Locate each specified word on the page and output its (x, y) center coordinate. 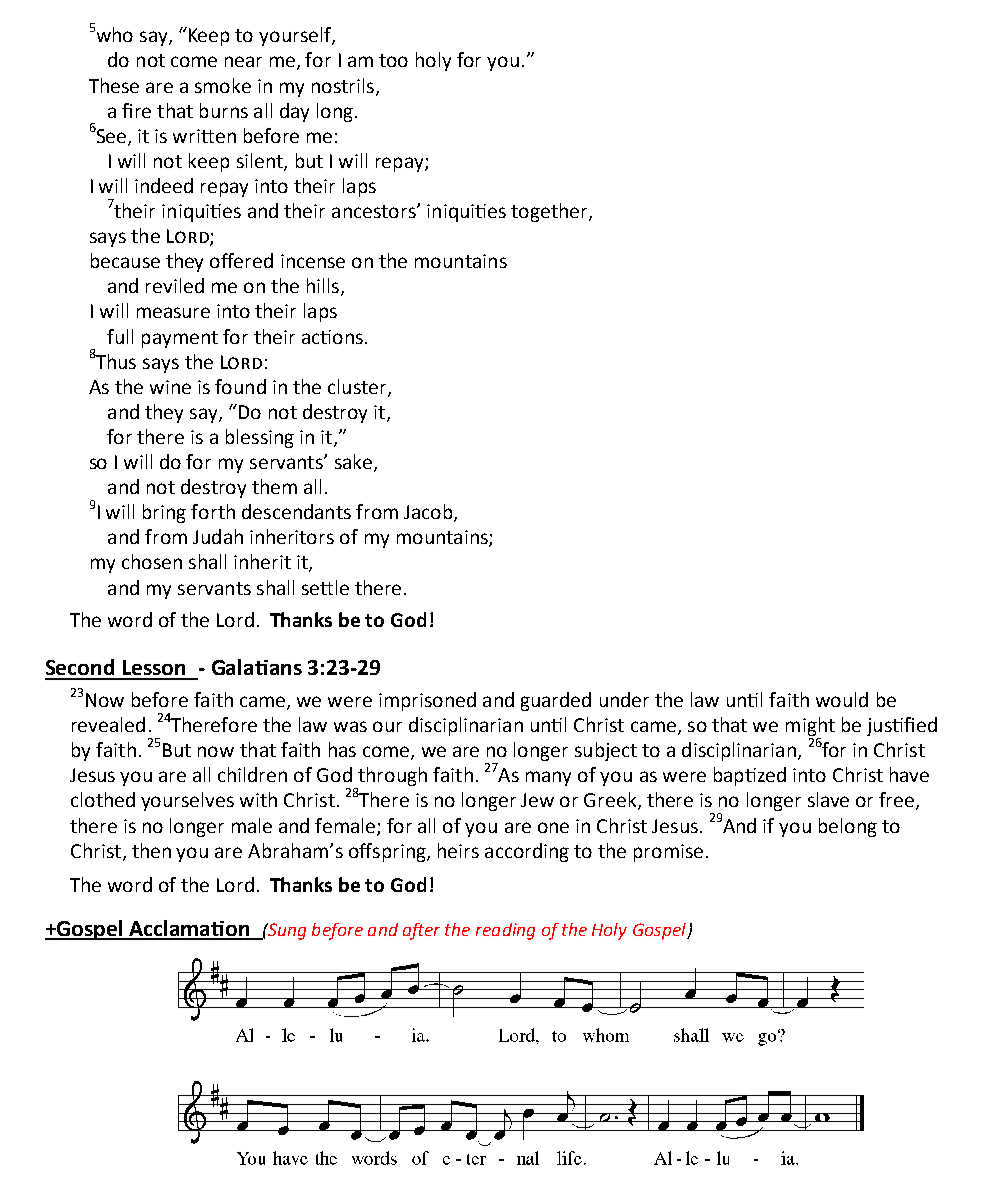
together (550, 212)
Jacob (429, 513)
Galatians (257, 667)
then (151, 850)
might (810, 726)
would (842, 699)
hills (323, 285)
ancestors (375, 211)
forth (213, 511)
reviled (175, 285)
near (243, 61)
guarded (556, 701)
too (393, 60)
